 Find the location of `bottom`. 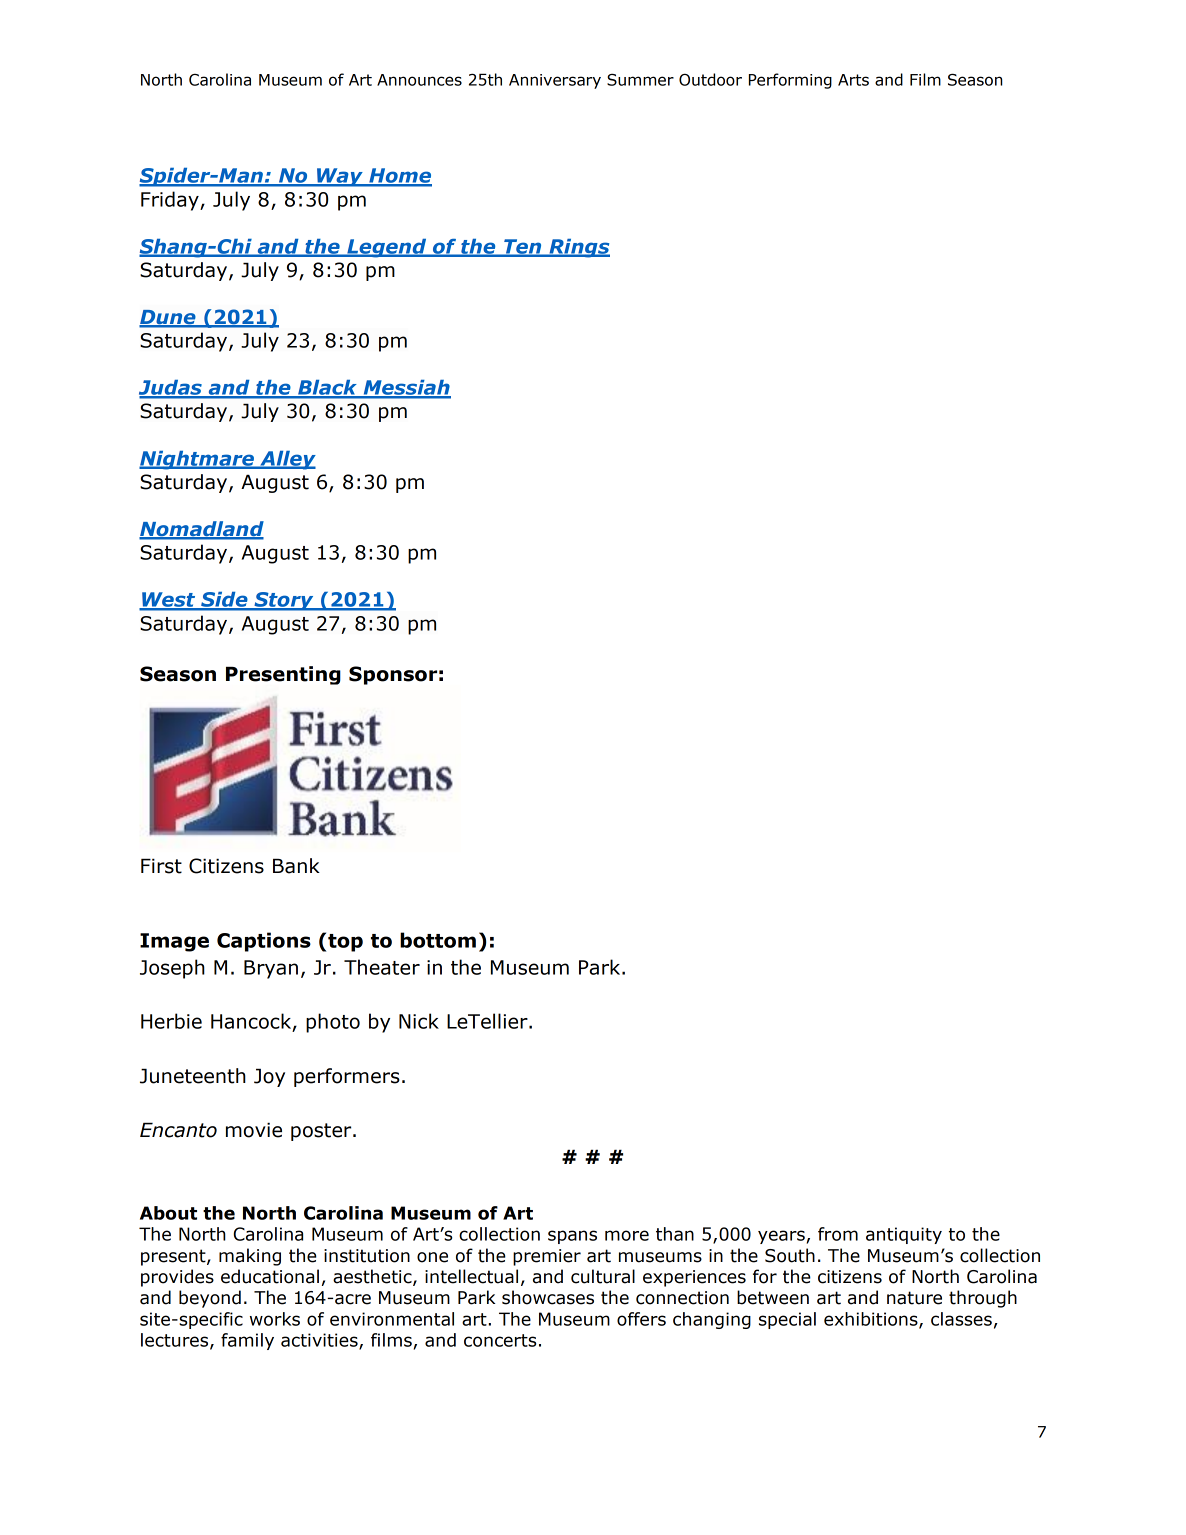

bottom is located at coordinates (438, 940).
